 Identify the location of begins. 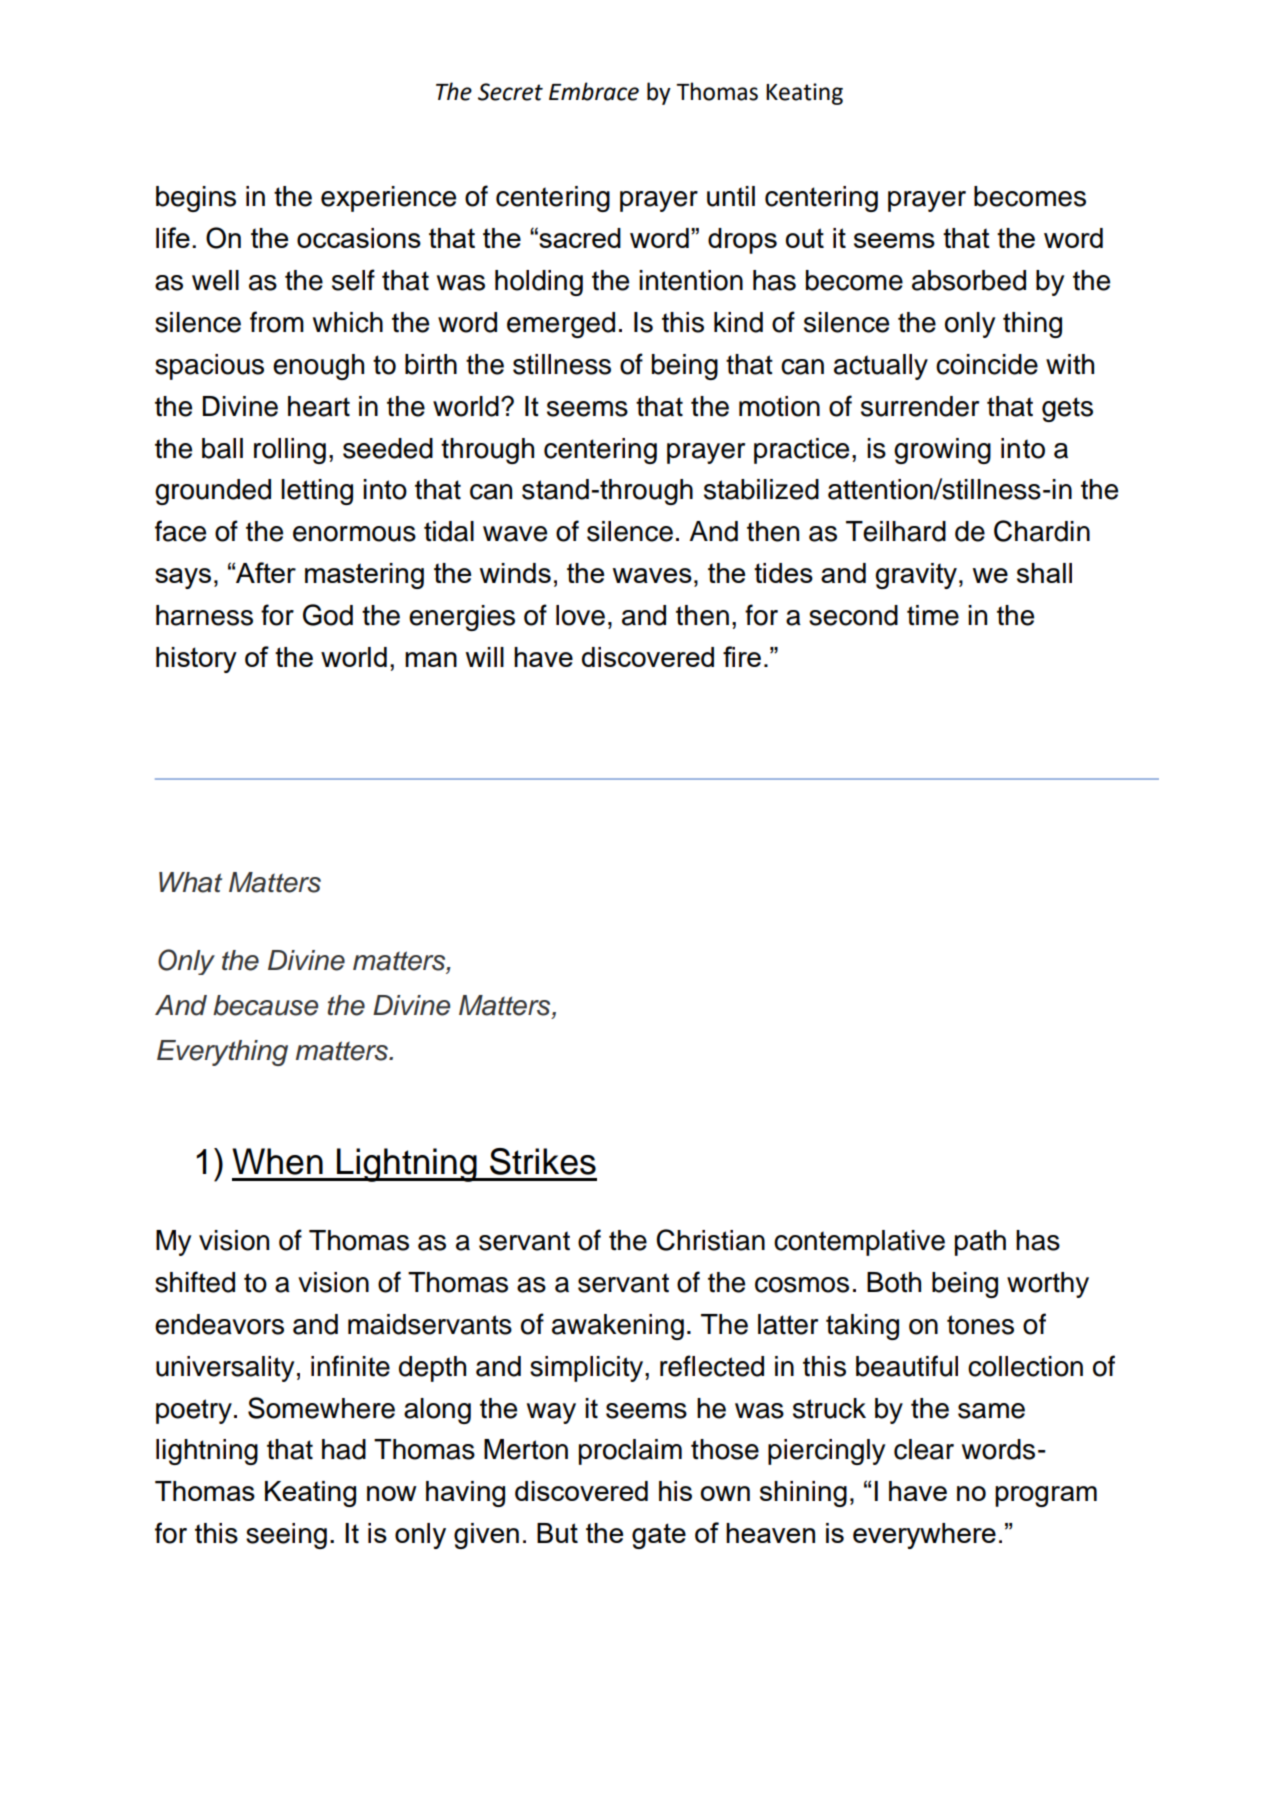
(196, 199).
